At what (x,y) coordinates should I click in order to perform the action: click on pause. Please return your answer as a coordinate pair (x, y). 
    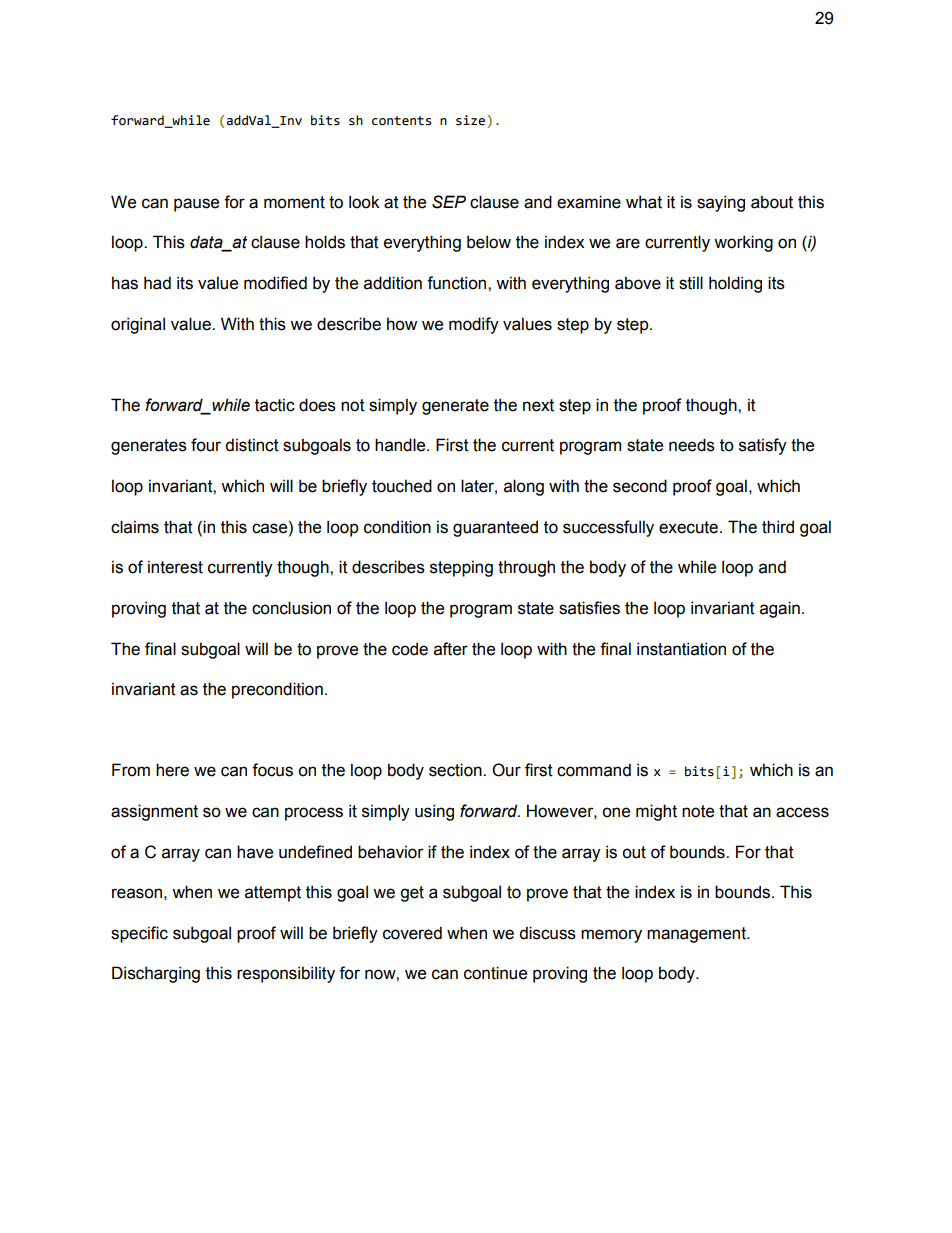
    Looking at the image, I should click on (196, 205).
